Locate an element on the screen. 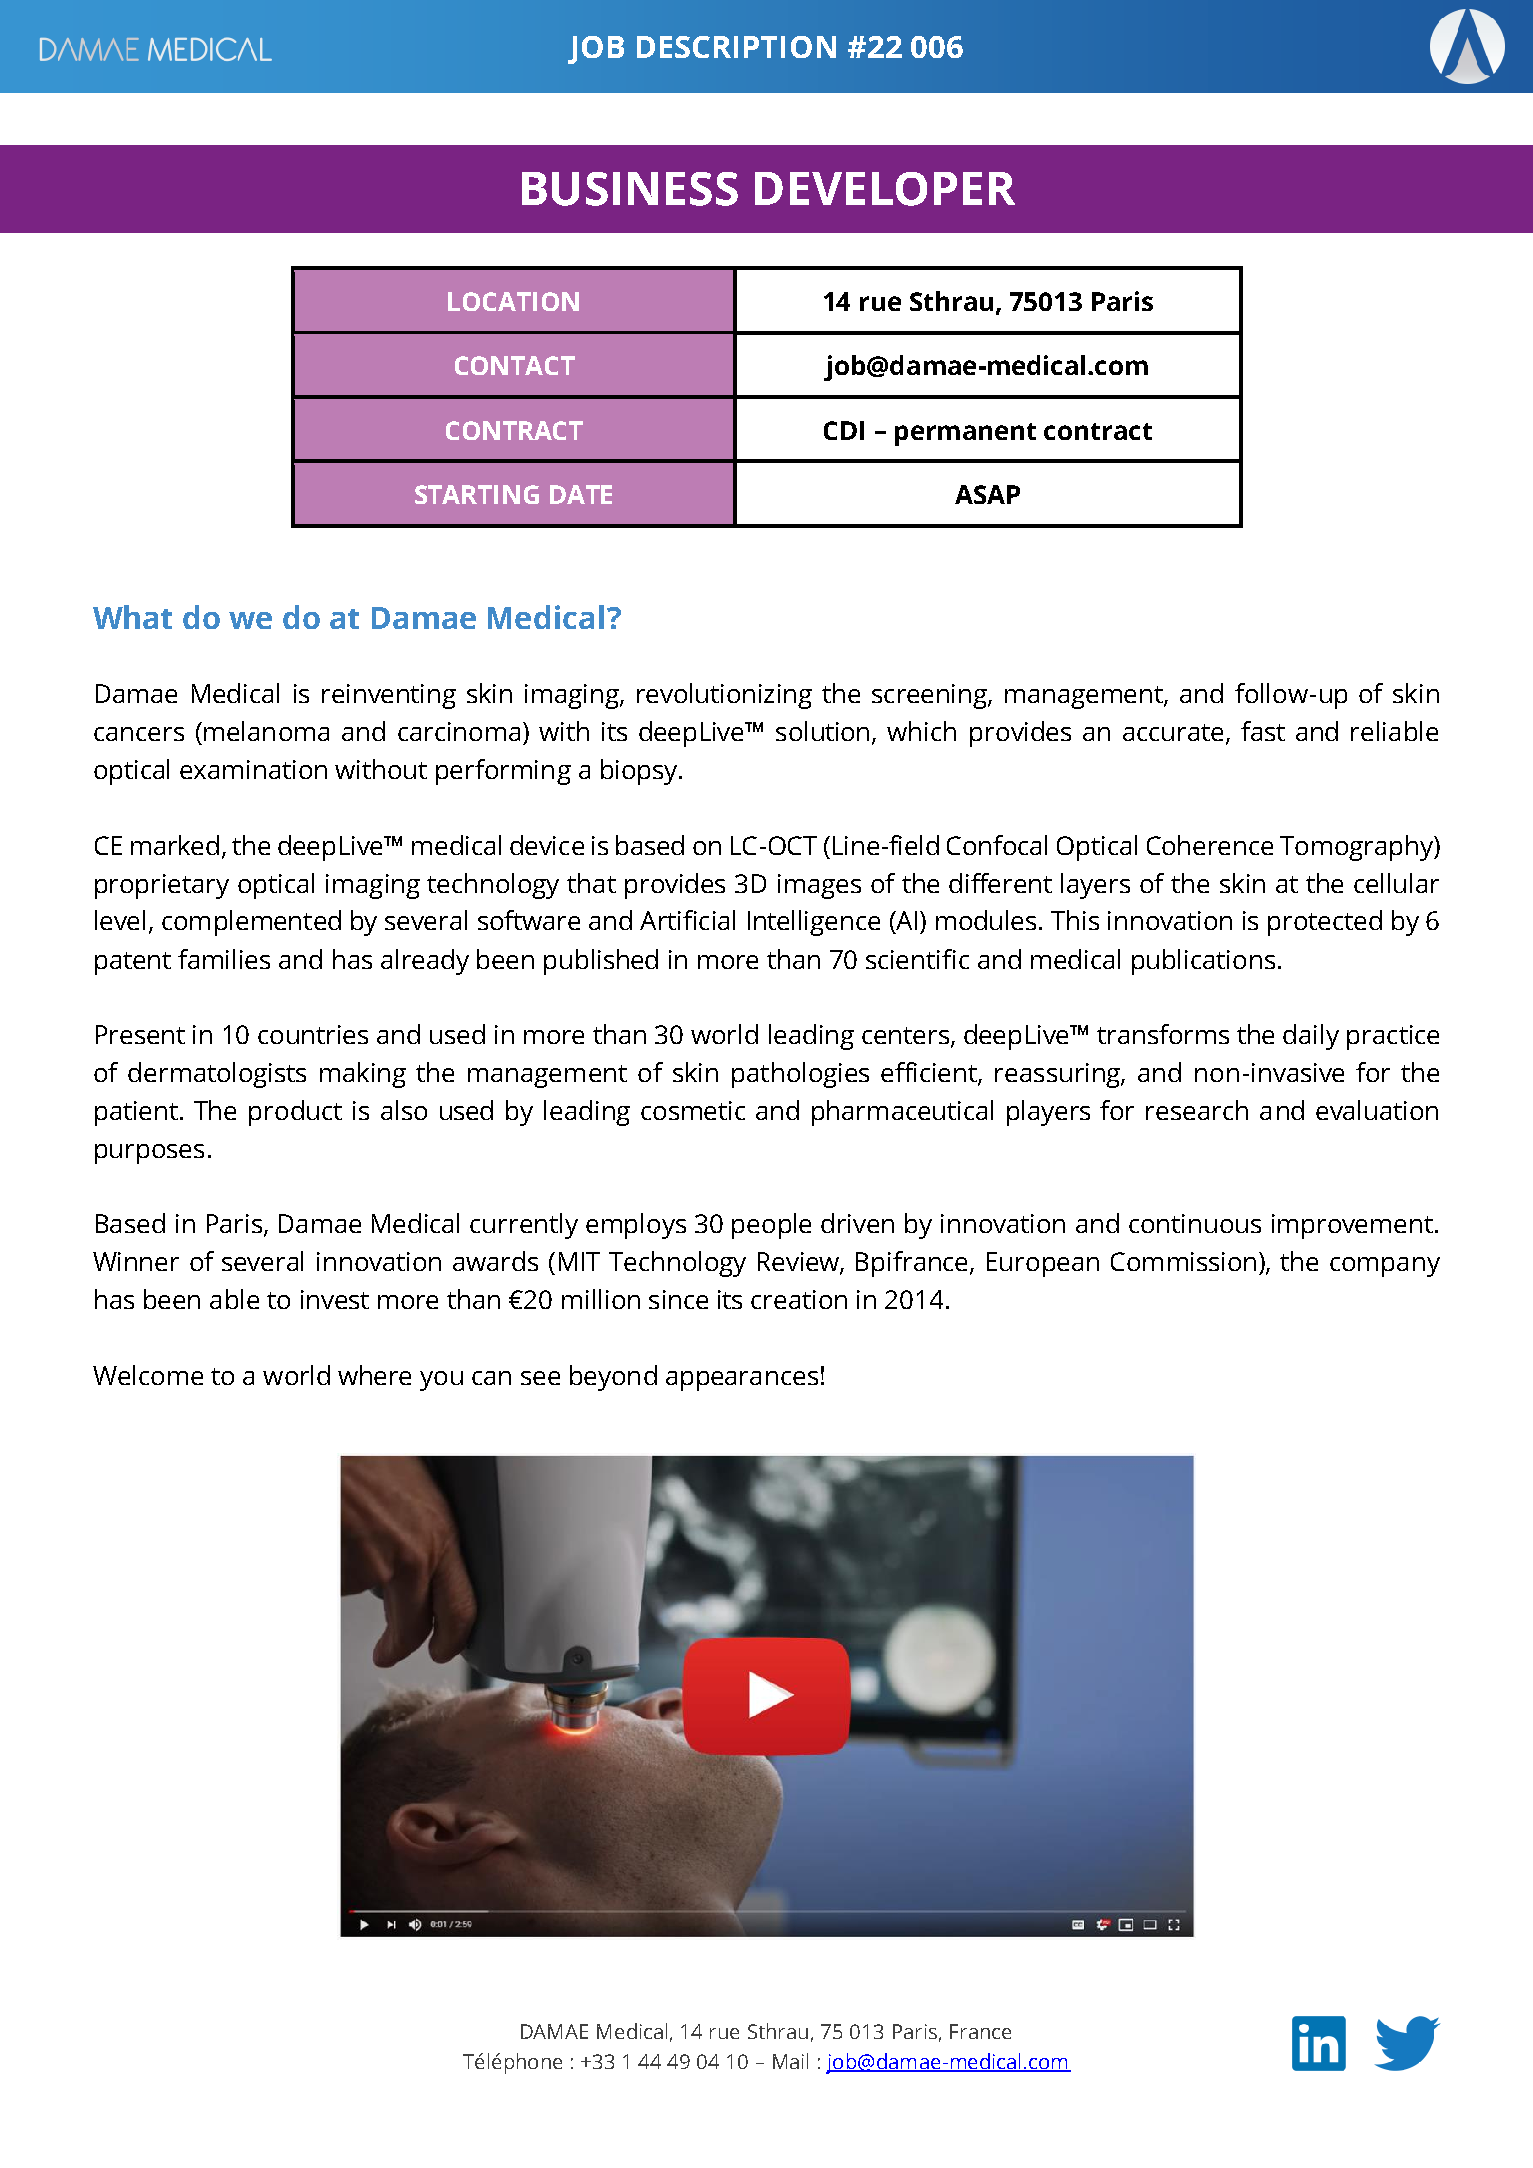  LOCATION is located at coordinates (513, 301).
